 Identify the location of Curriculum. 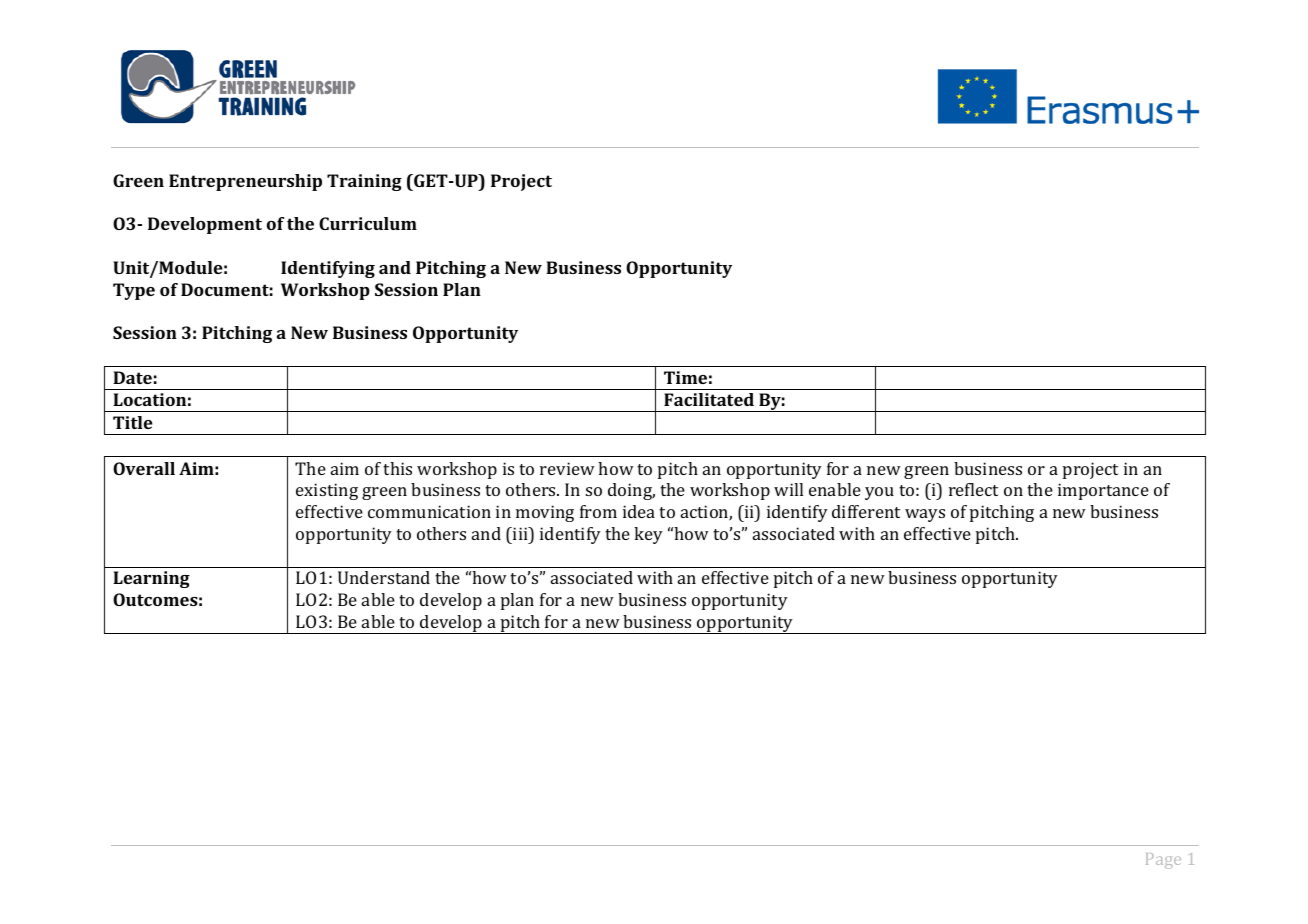
(368, 223).
